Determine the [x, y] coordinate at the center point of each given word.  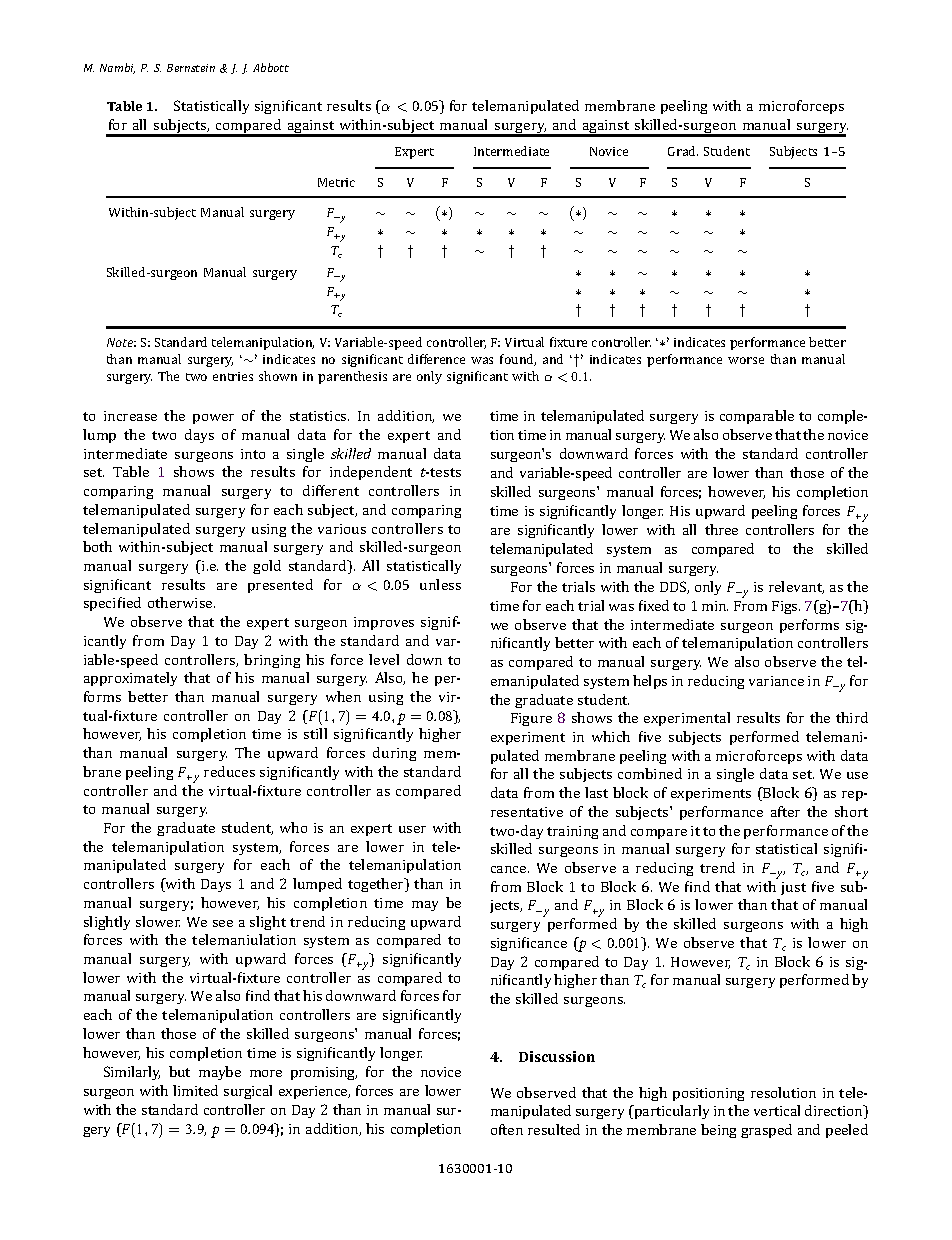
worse [746, 360]
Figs [786, 607]
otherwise [181, 602]
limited [195, 1090]
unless [440, 584]
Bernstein [191, 68]
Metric [336, 182]
